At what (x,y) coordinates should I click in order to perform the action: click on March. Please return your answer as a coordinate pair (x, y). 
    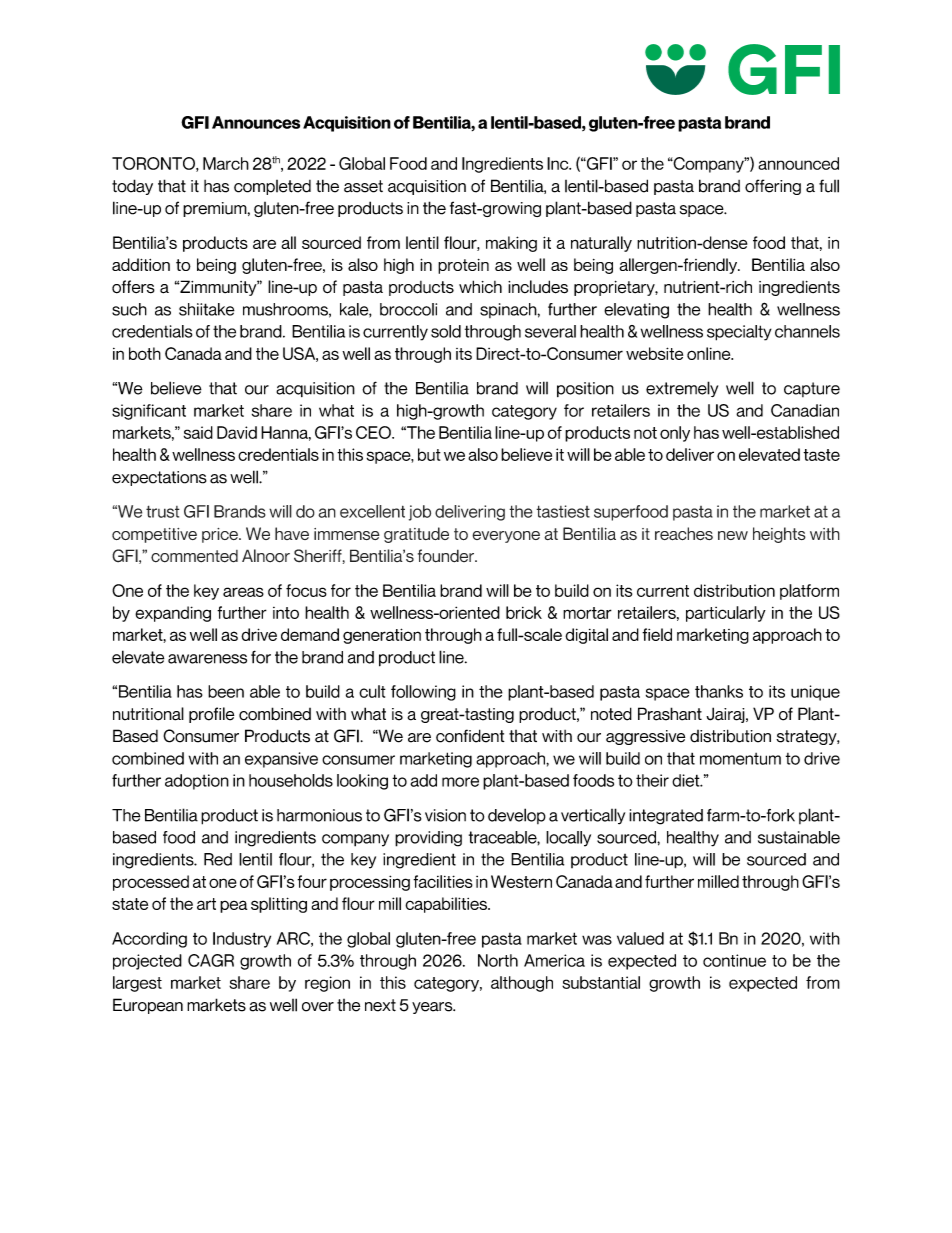
    Looking at the image, I should click on (226, 163).
